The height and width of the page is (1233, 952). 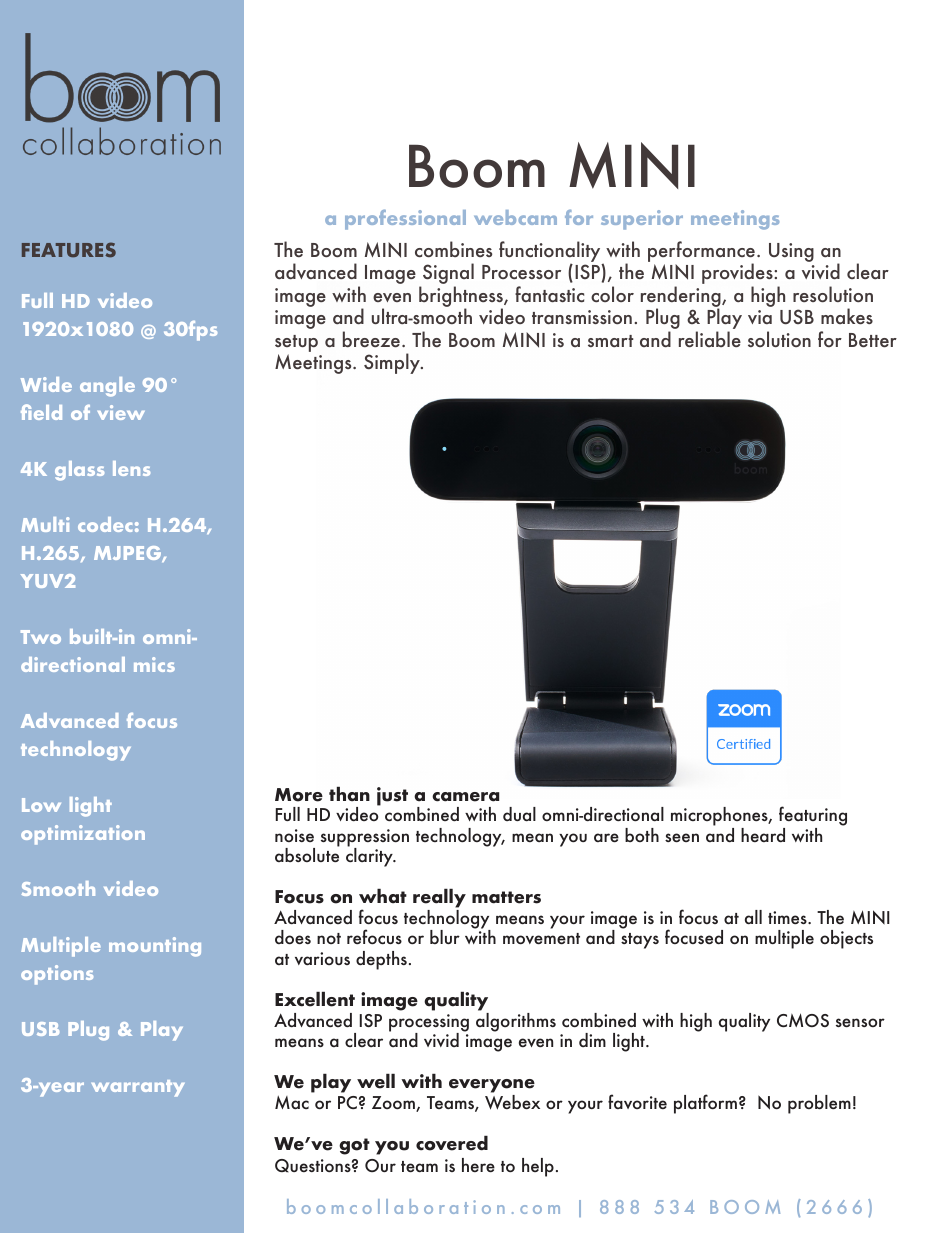 What do you see at coordinates (465, 797) in the page?
I see `camera` at bounding box center [465, 797].
